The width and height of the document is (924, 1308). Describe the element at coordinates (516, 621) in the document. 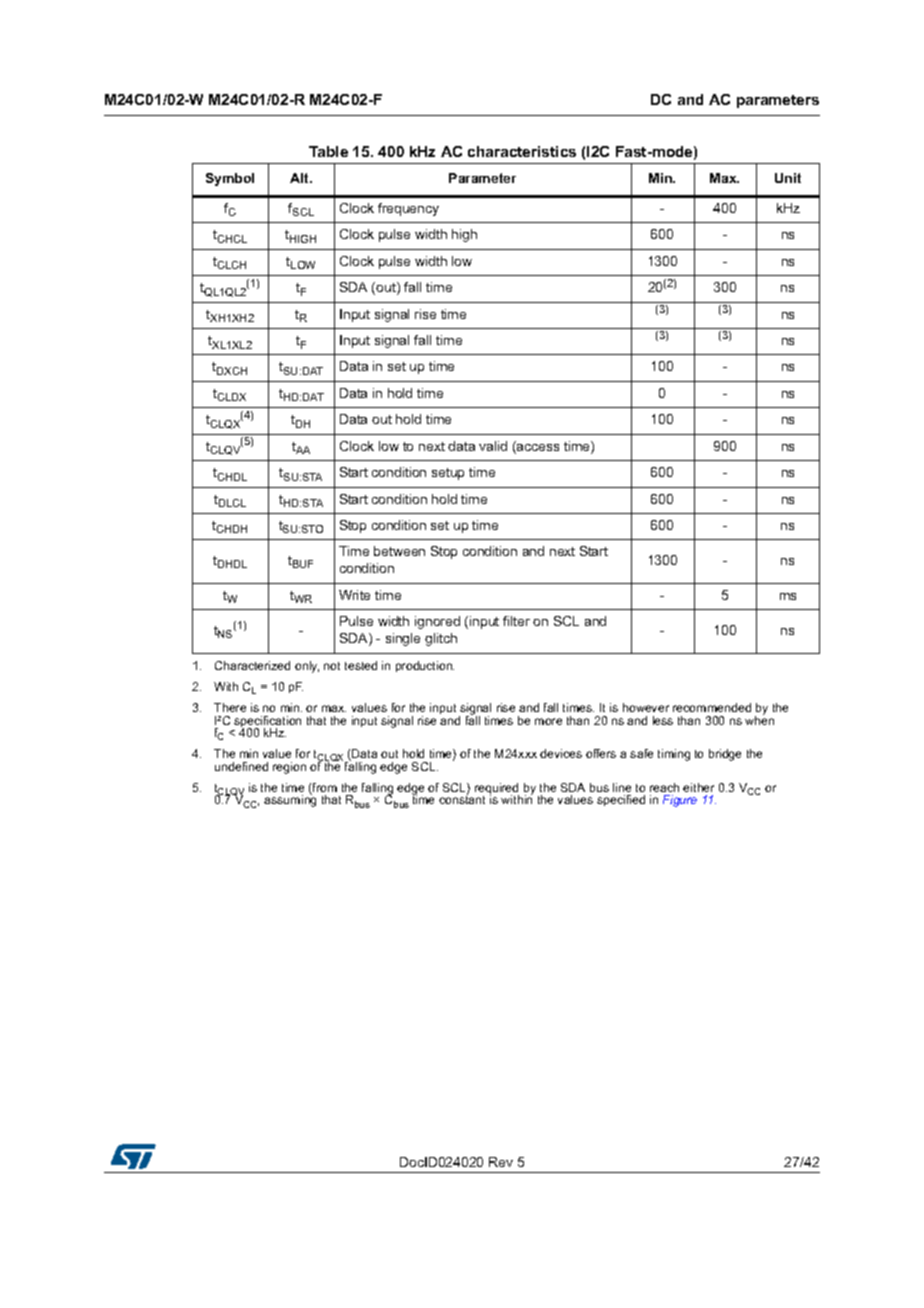

I see `filter` at that location.
